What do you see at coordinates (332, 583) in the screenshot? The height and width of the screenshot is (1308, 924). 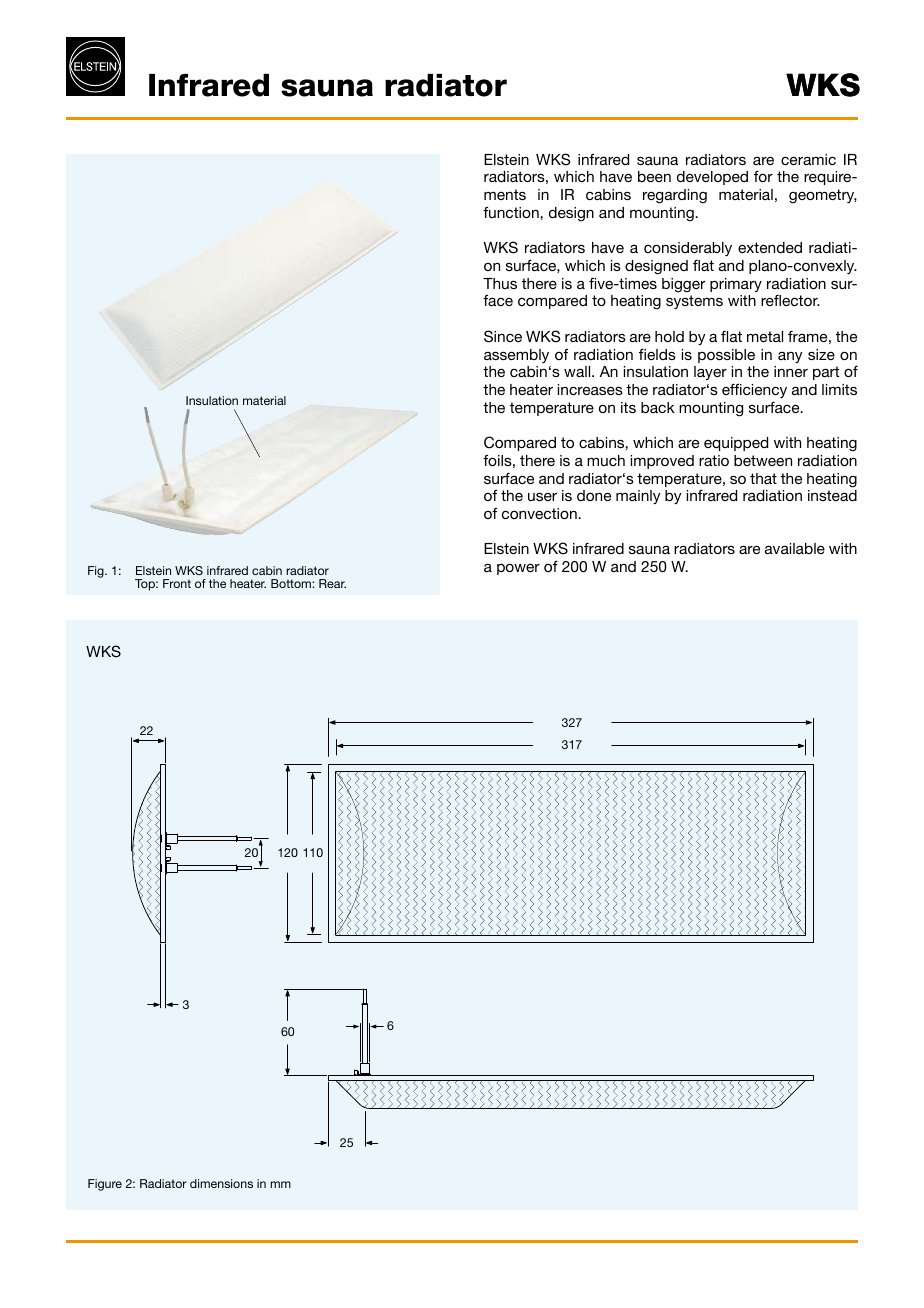 I see `Rear` at bounding box center [332, 583].
